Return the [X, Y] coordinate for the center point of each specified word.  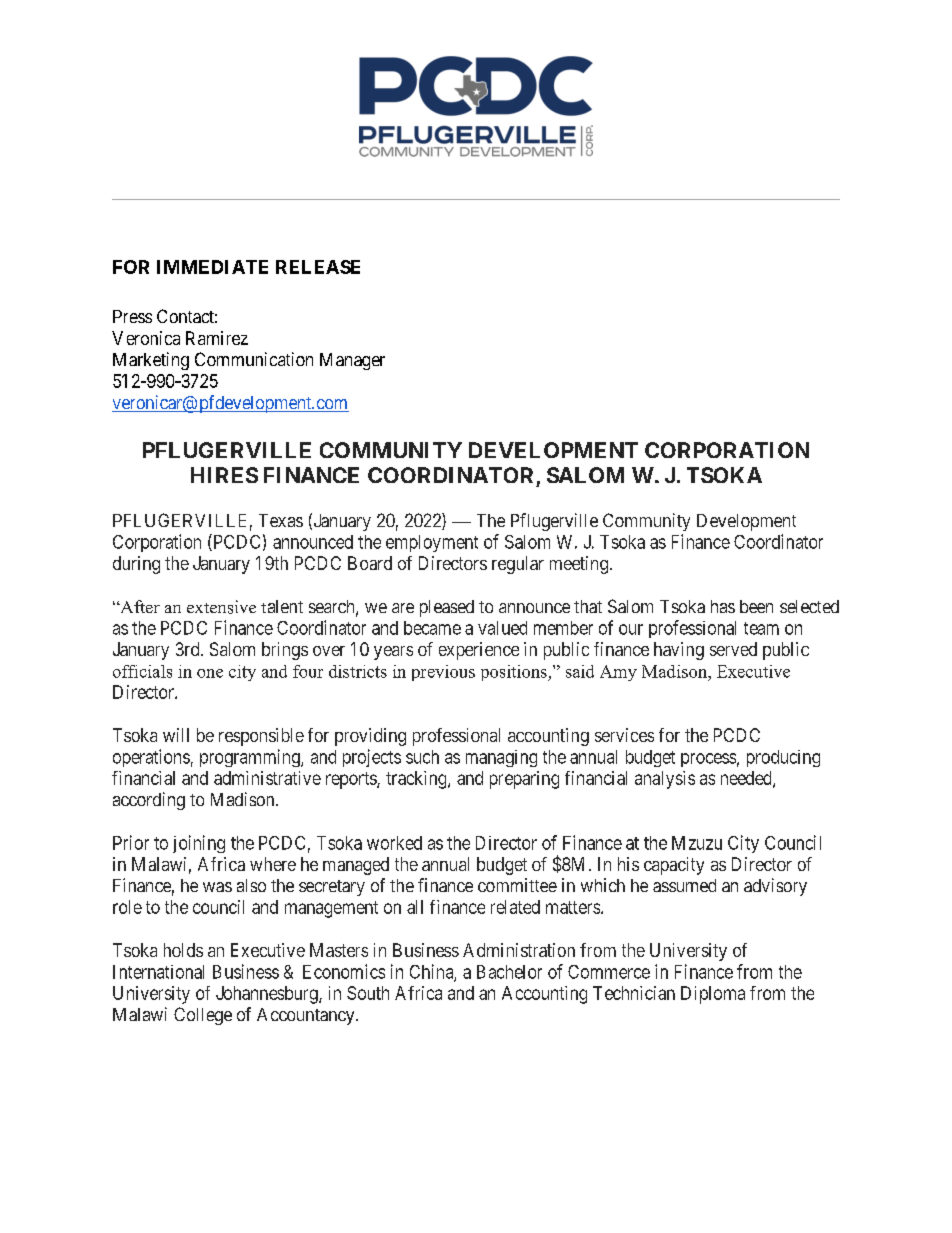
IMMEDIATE [212, 267]
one [210, 673]
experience [479, 651]
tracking [417, 780]
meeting [579, 565]
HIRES [224, 475]
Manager [352, 361]
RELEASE [318, 267]
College [203, 1016]
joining [199, 844]
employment [432, 543]
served [733, 649]
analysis [665, 780]
